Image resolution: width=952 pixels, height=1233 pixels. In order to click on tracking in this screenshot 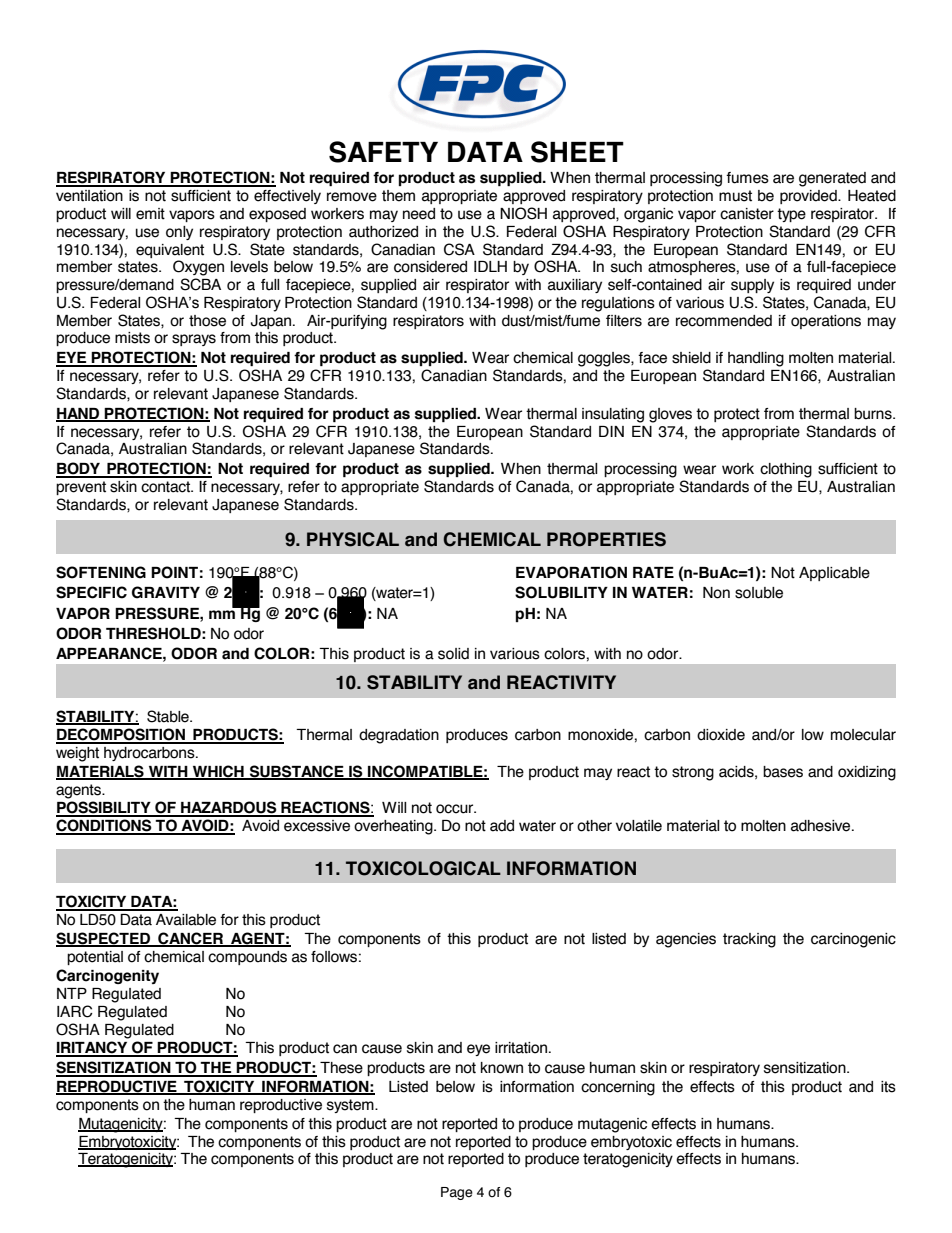, I will do `click(749, 940)`.
